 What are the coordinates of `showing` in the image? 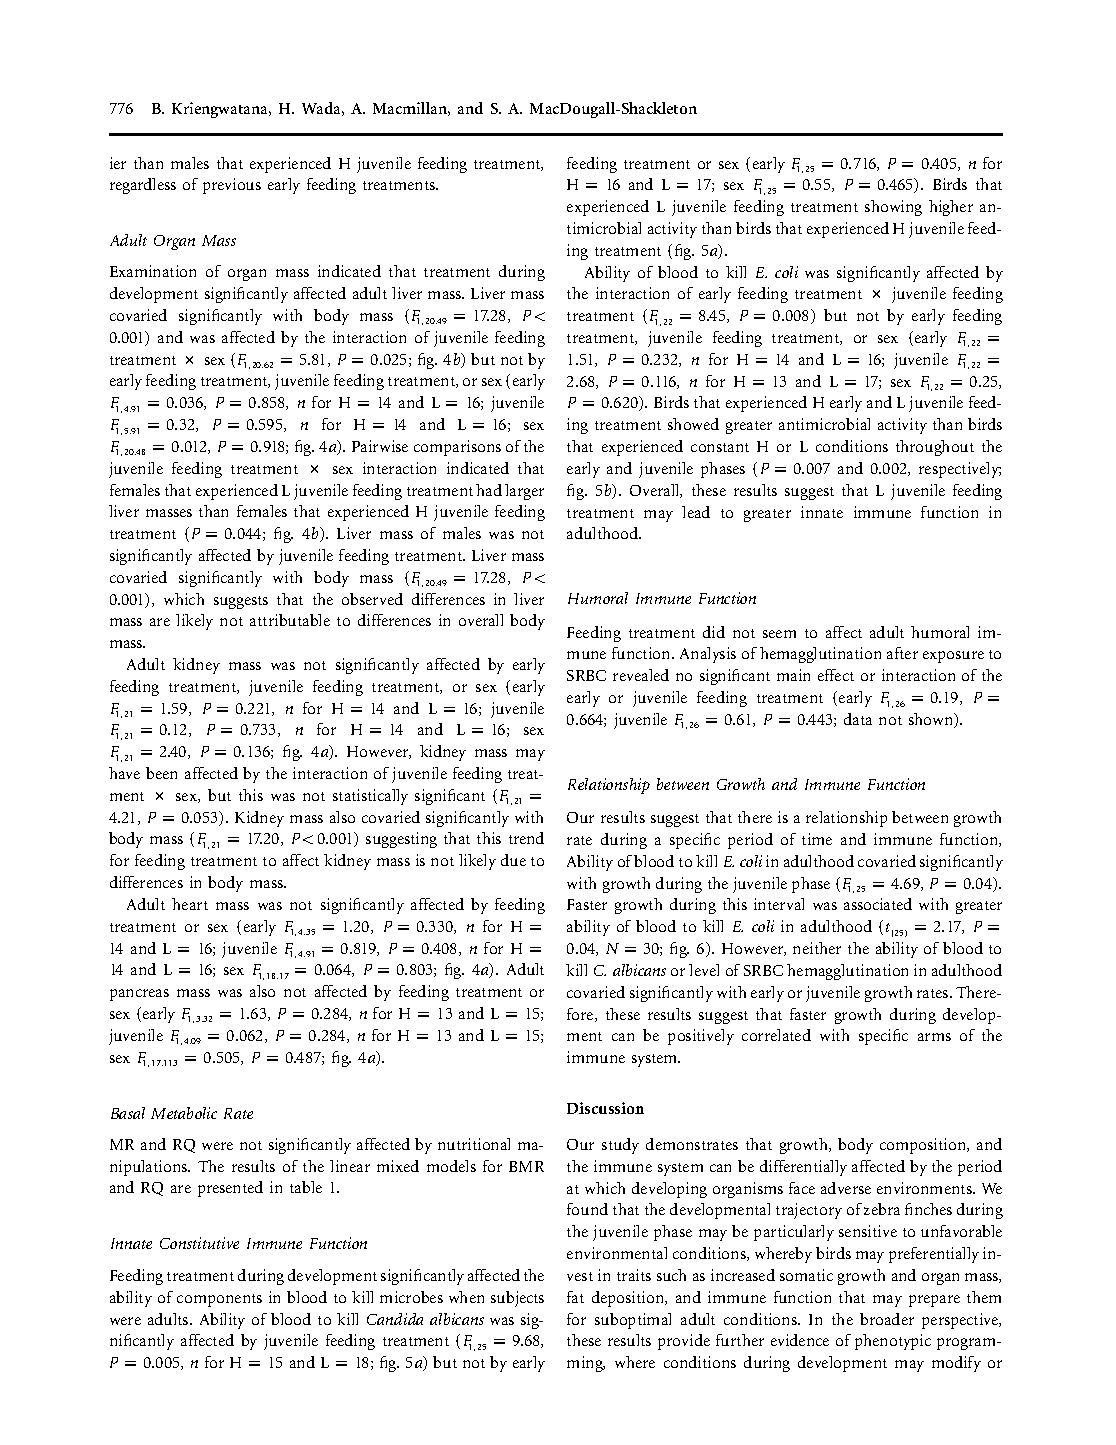 It's located at (893, 208).
